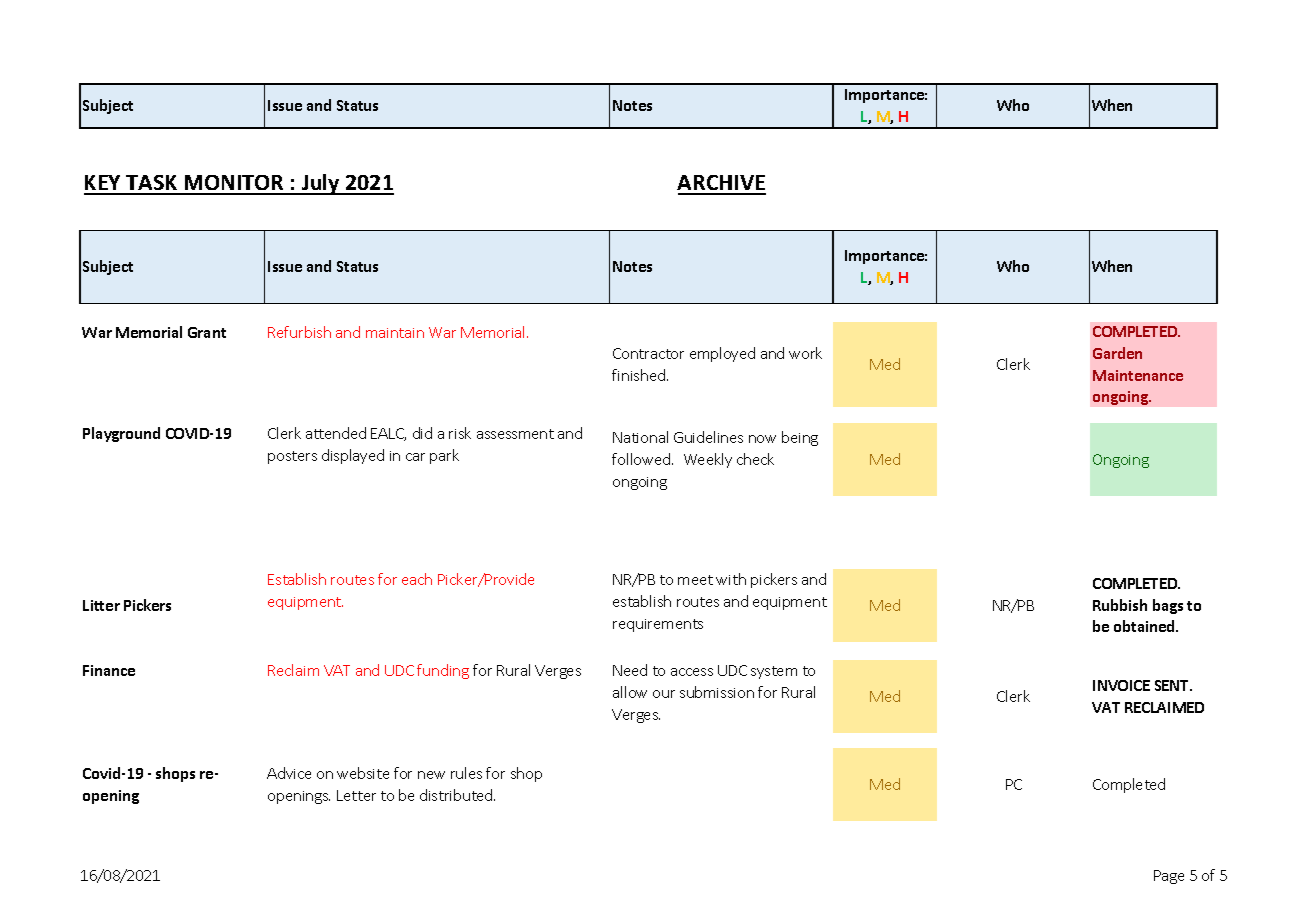 The height and width of the screenshot is (924, 1308). Describe the element at coordinates (1117, 353) in the screenshot. I see `Garden` at that location.
